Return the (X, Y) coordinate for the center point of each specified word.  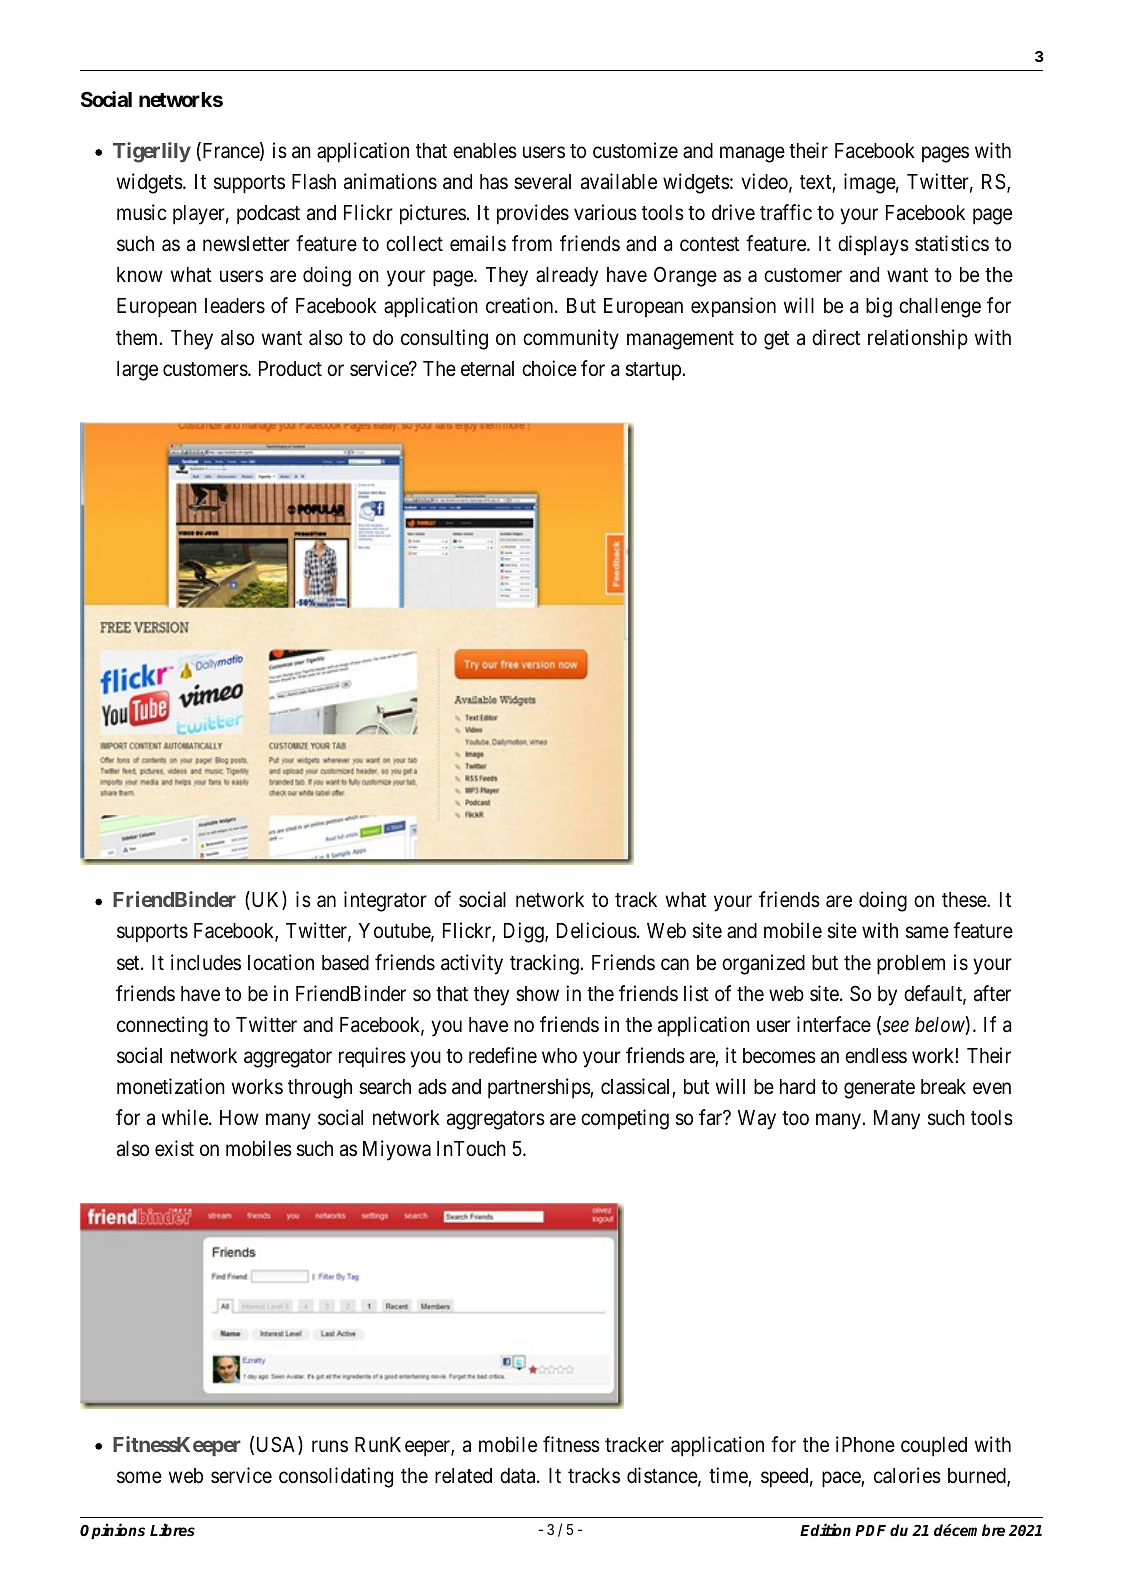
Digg (525, 932)
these (965, 900)
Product (290, 369)
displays (873, 245)
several (542, 182)
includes (206, 962)
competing (625, 1119)
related (463, 1476)
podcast (268, 215)
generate (879, 1089)
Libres (172, 1529)
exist (174, 1148)
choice (549, 368)
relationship (918, 339)
